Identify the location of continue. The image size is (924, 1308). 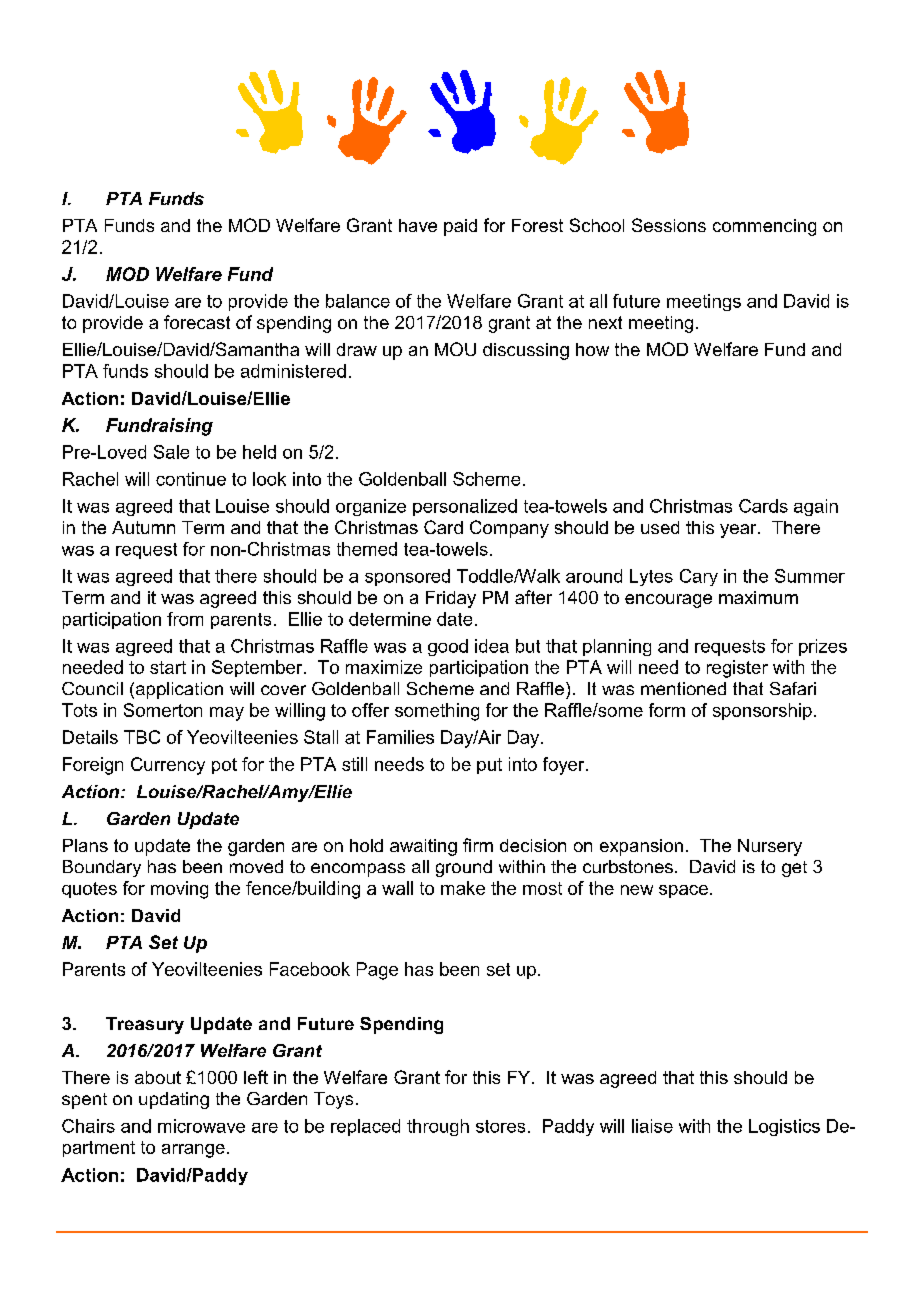
(191, 479).
